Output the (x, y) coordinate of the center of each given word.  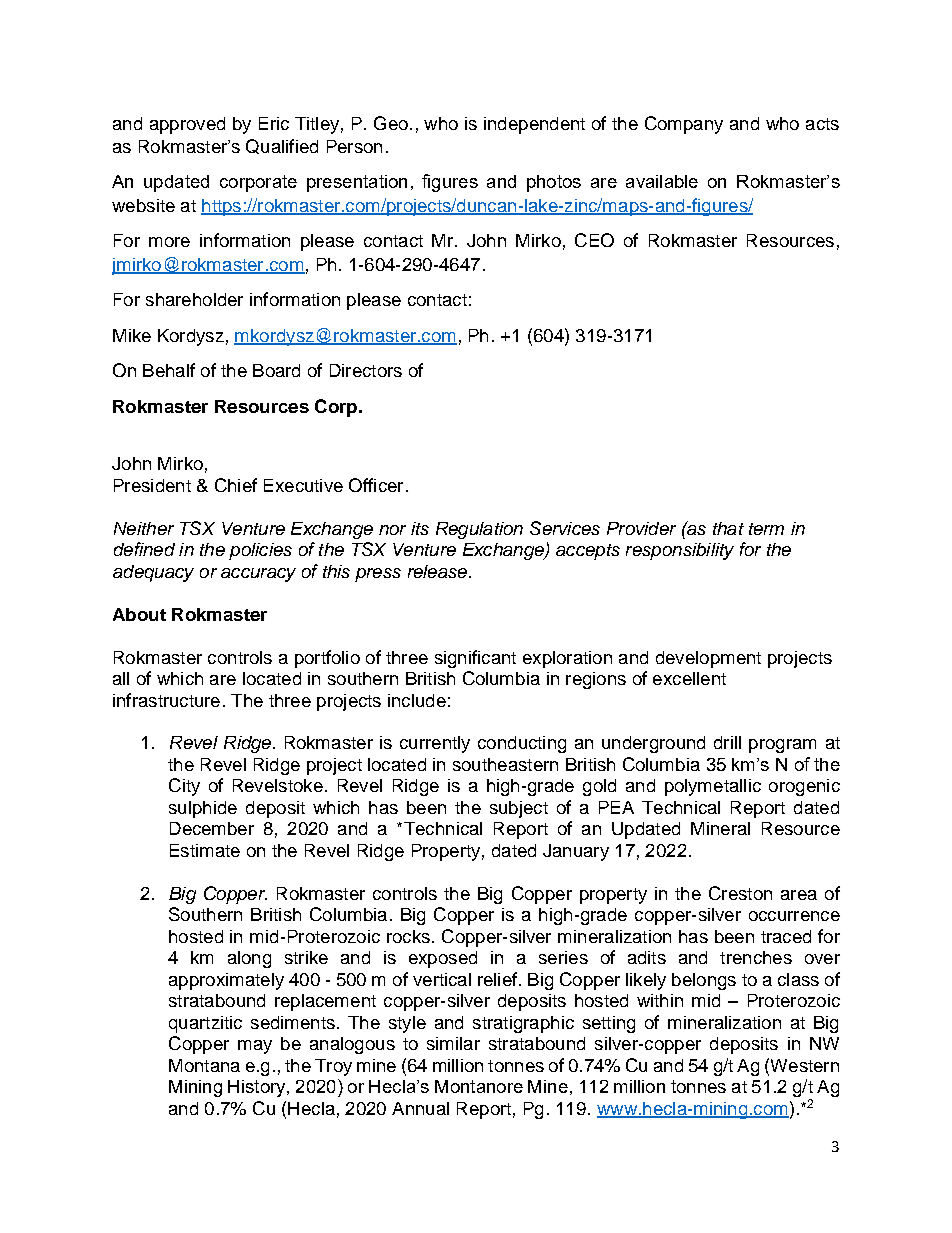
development (708, 659)
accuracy (258, 575)
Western (803, 1065)
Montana (204, 1065)
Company (684, 125)
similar (453, 1043)
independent (534, 125)
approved (187, 125)
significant (475, 659)
